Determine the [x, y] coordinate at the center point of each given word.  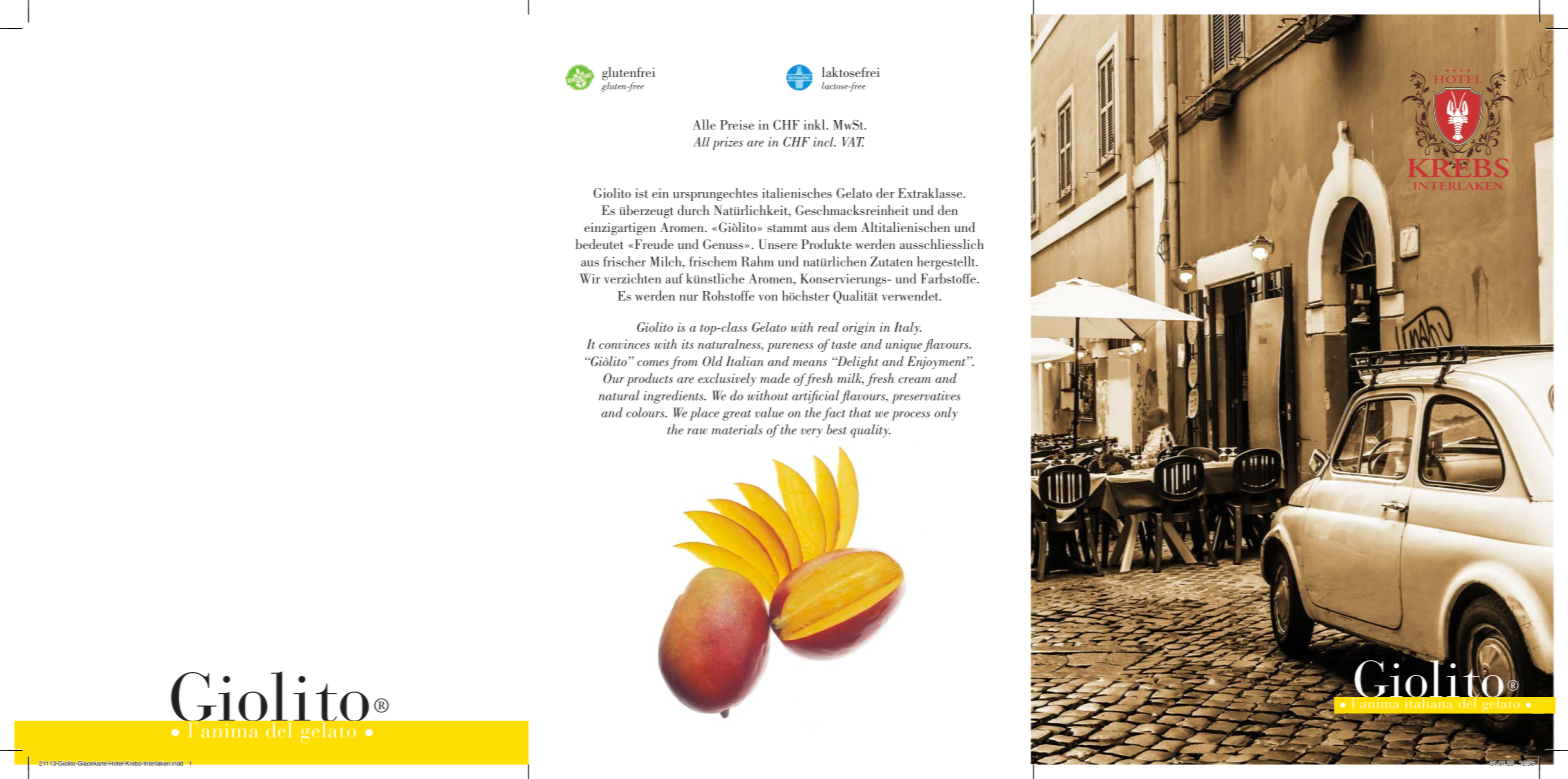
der [885, 193]
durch [693, 210]
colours [646, 412]
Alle [704, 124]
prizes [727, 143]
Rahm [757, 261]
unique [905, 345]
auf [674, 278]
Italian [745, 361]
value [769, 412]
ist [641, 193]
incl [824, 142]
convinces [624, 344]
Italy [907, 328]
